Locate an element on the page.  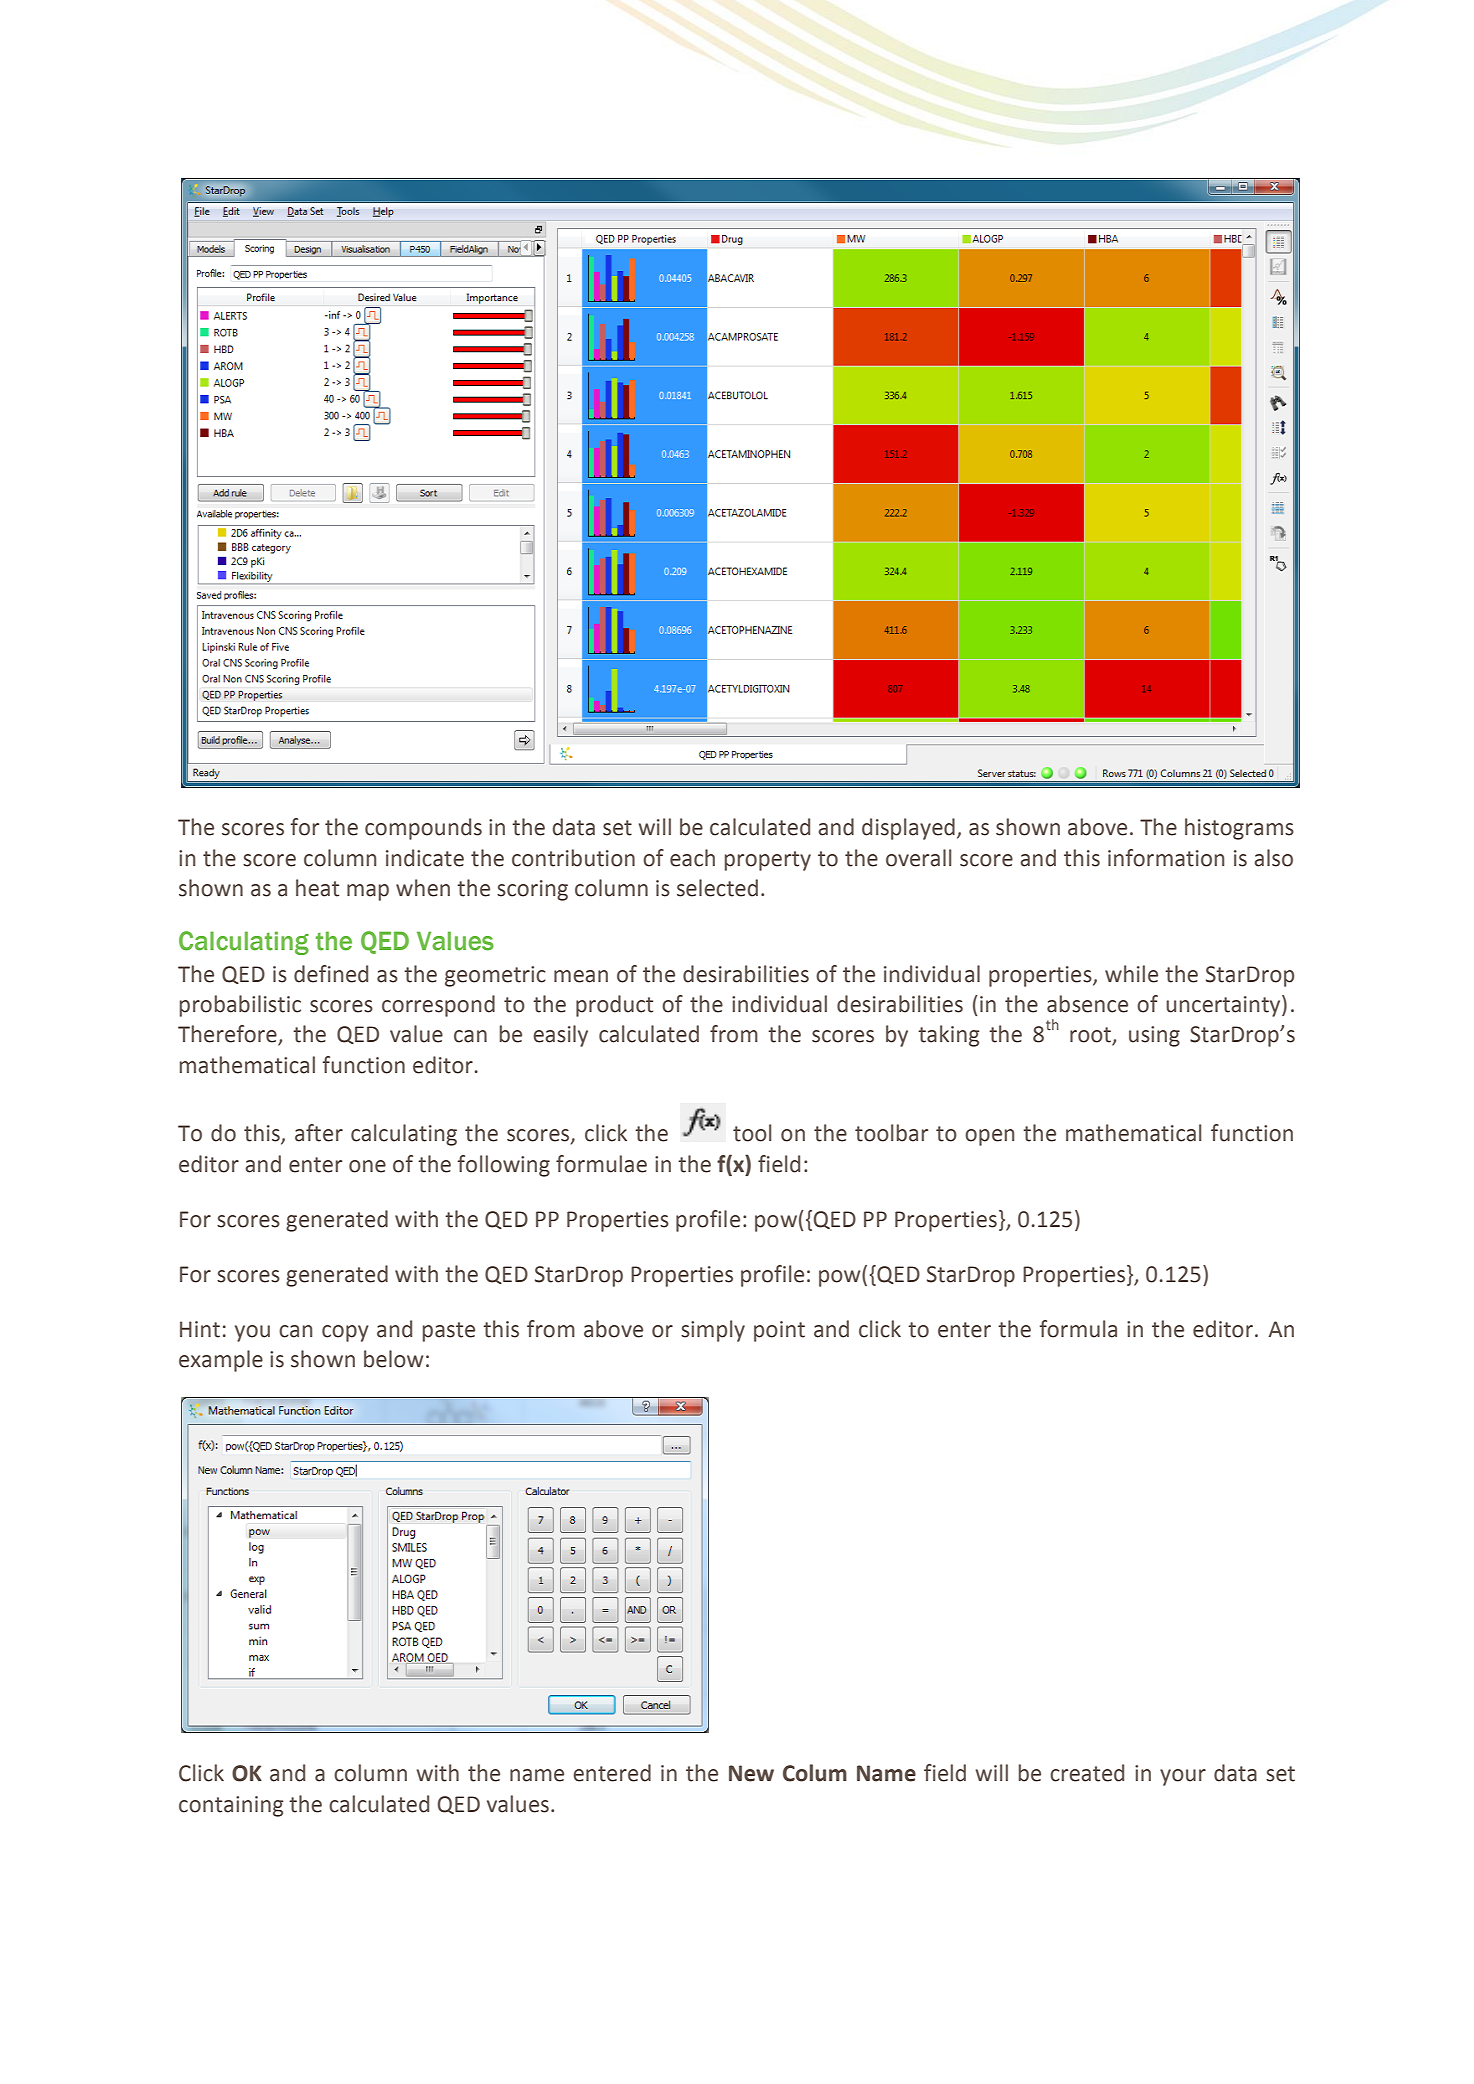
simply is located at coordinates (713, 1331).
